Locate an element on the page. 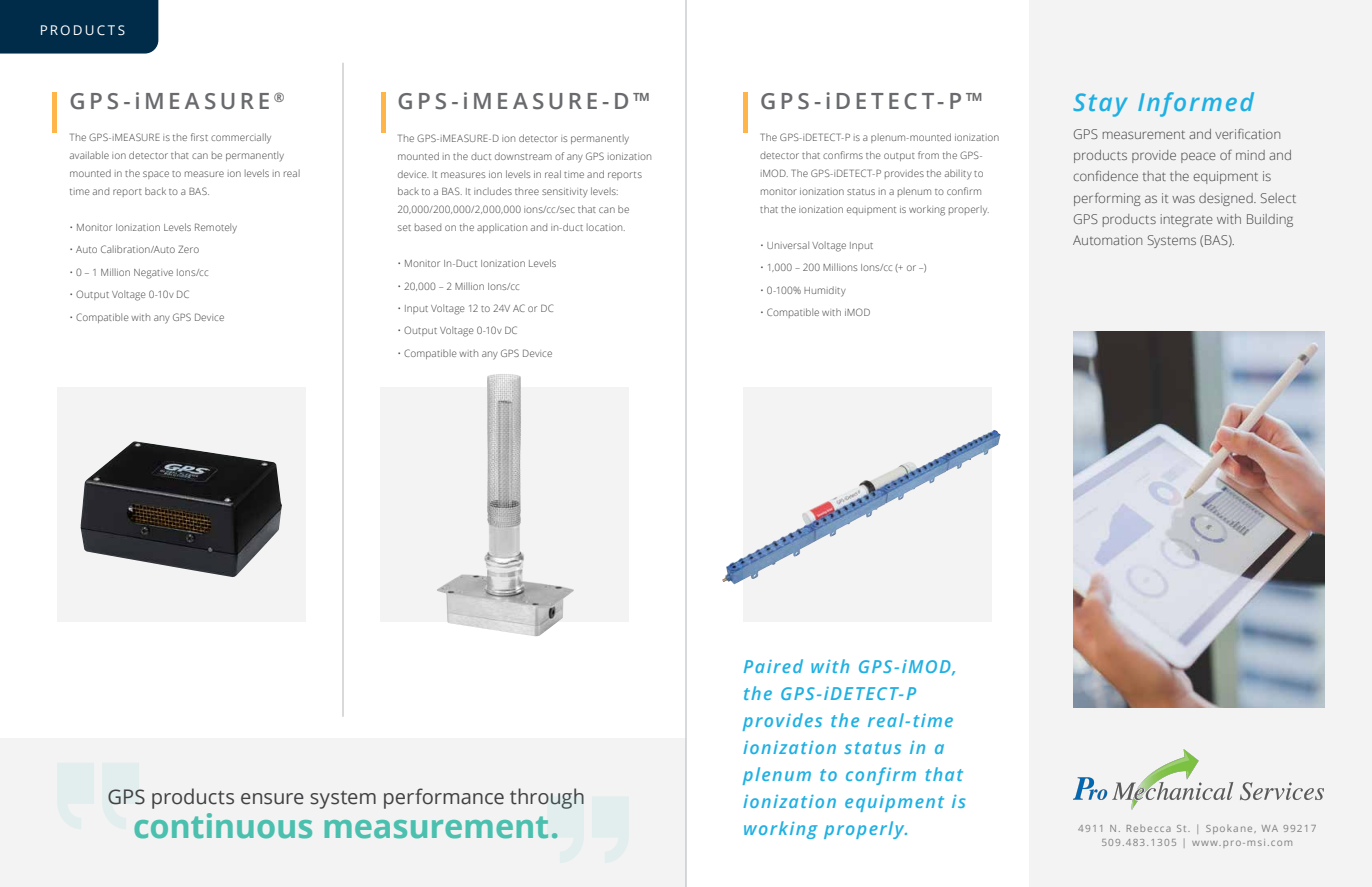  through is located at coordinates (547, 798).
